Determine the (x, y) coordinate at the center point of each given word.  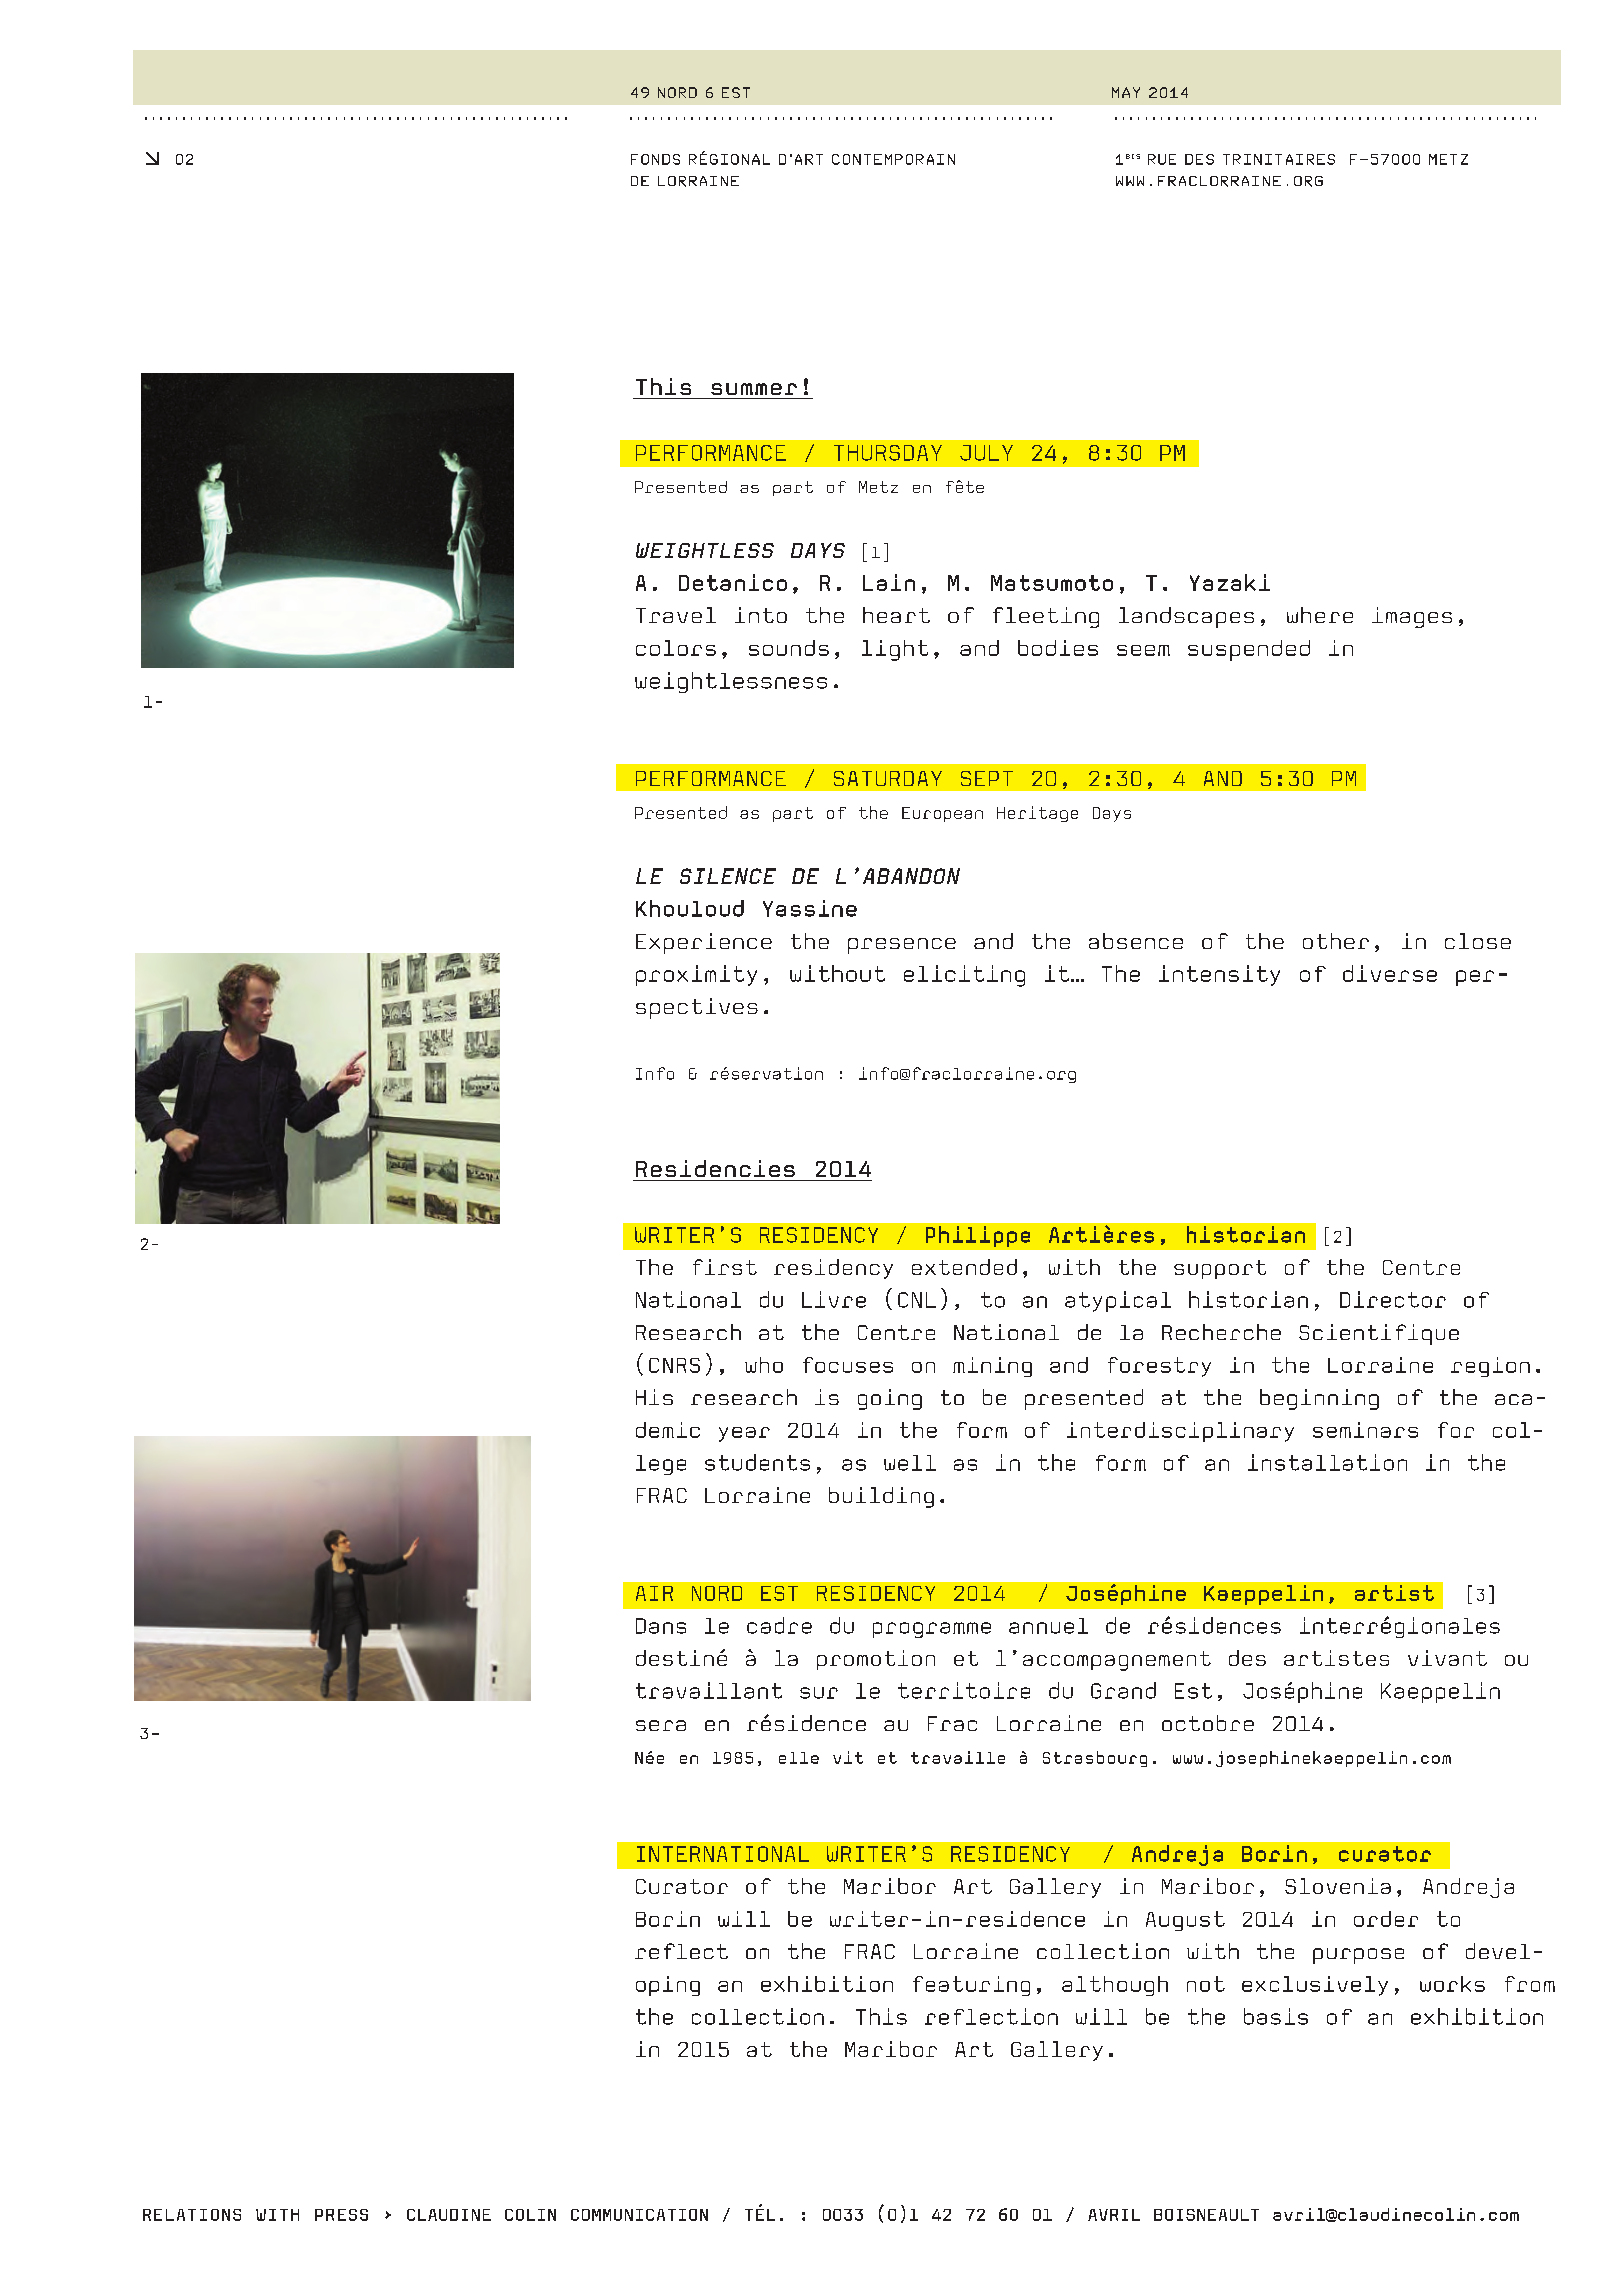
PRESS (341, 2215)
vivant (1447, 1658)
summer (754, 389)
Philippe (978, 1236)
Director (1393, 1299)
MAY (1126, 92)
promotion (876, 1660)
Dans (661, 1626)
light (895, 650)
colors (676, 648)
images (1412, 617)
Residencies (715, 1168)
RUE (1162, 159)
